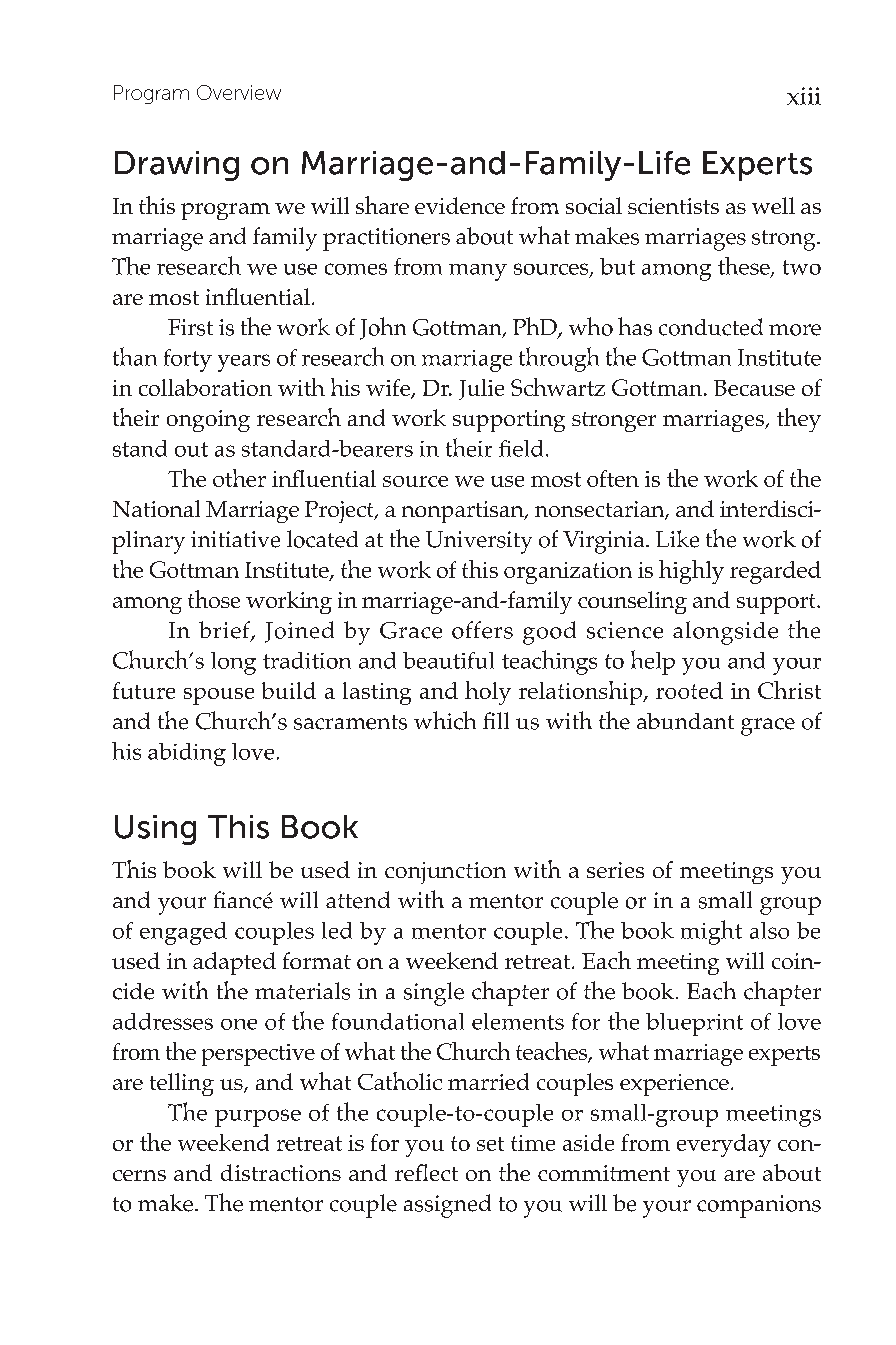 The image size is (896, 1345). What do you see at coordinates (754, 388) in the screenshot?
I see `Because` at bounding box center [754, 388].
